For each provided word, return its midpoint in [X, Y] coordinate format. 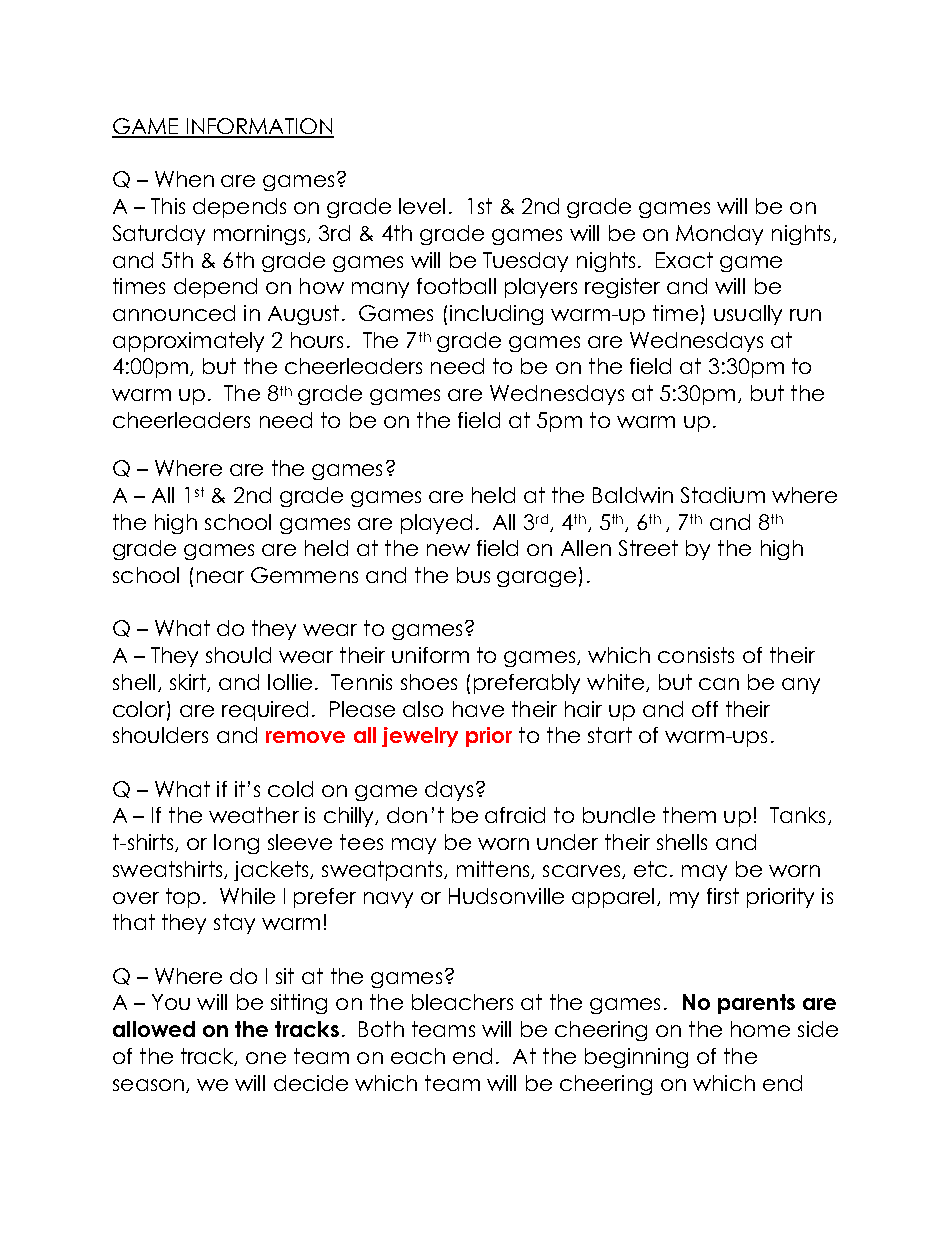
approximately [188, 342]
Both [381, 1029]
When [184, 179]
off [705, 709]
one [266, 1058]
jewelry [420, 737]
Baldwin [633, 495]
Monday [719, 235]
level [422, 206]
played [436, 524]
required [265, 711]
